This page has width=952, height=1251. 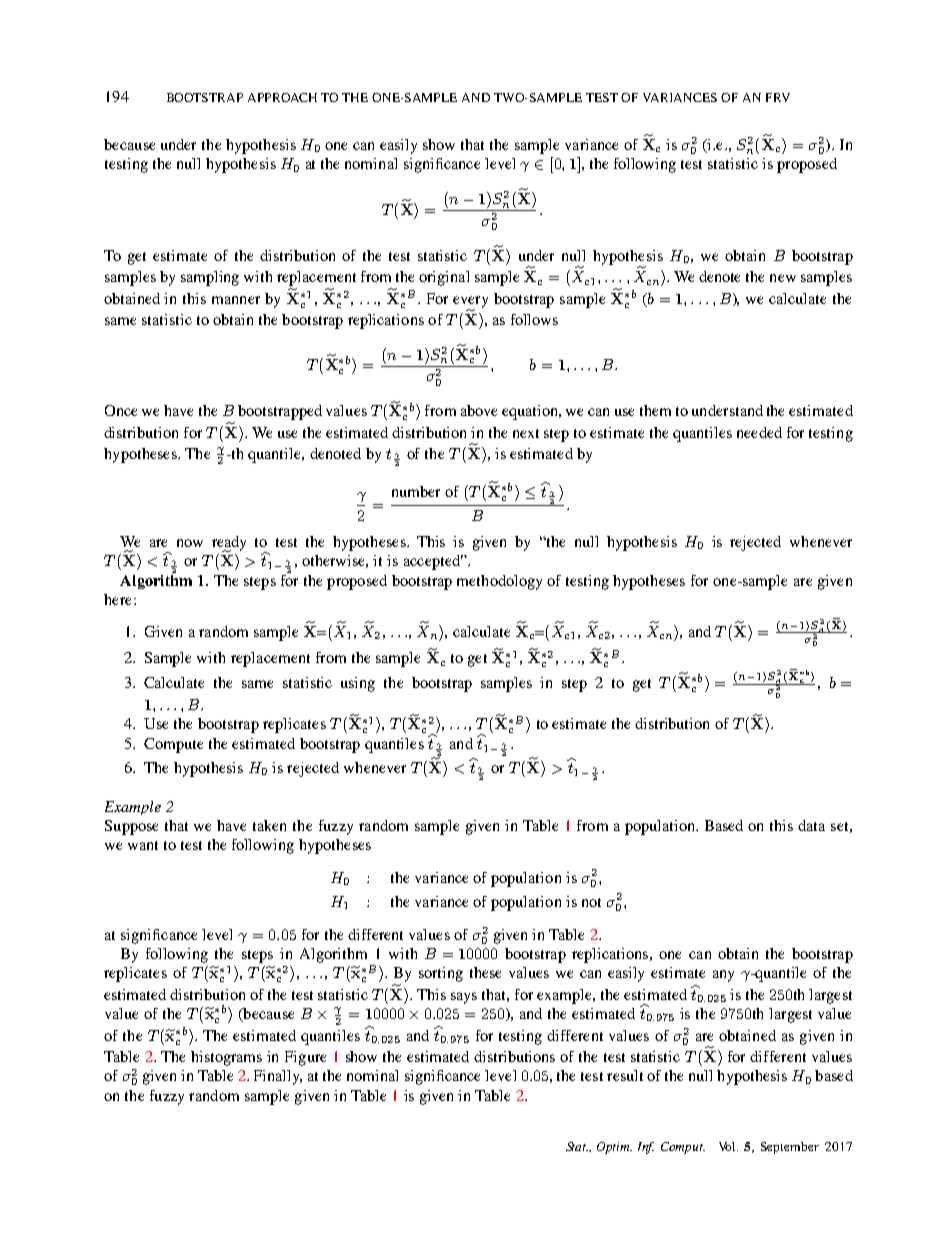 I want to click on needed, so click(x=759, y=432).
